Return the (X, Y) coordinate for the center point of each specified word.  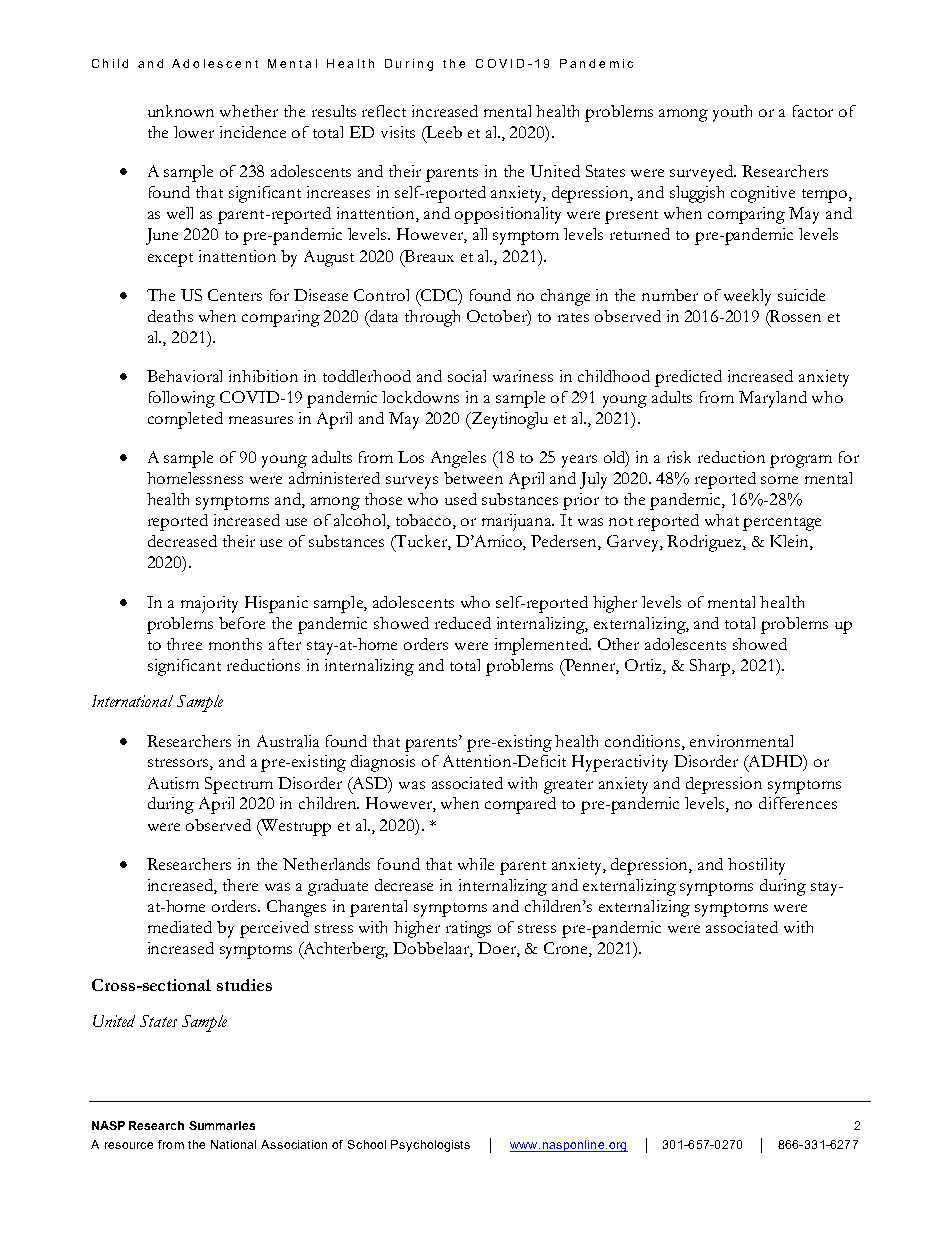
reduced (463, 623)
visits (398, 132)
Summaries (222, 1125)
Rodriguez (705, 543)
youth (732, 113)
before (242, 623)
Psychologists (430, 1146)
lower (194, 132)
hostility (756, 866)
